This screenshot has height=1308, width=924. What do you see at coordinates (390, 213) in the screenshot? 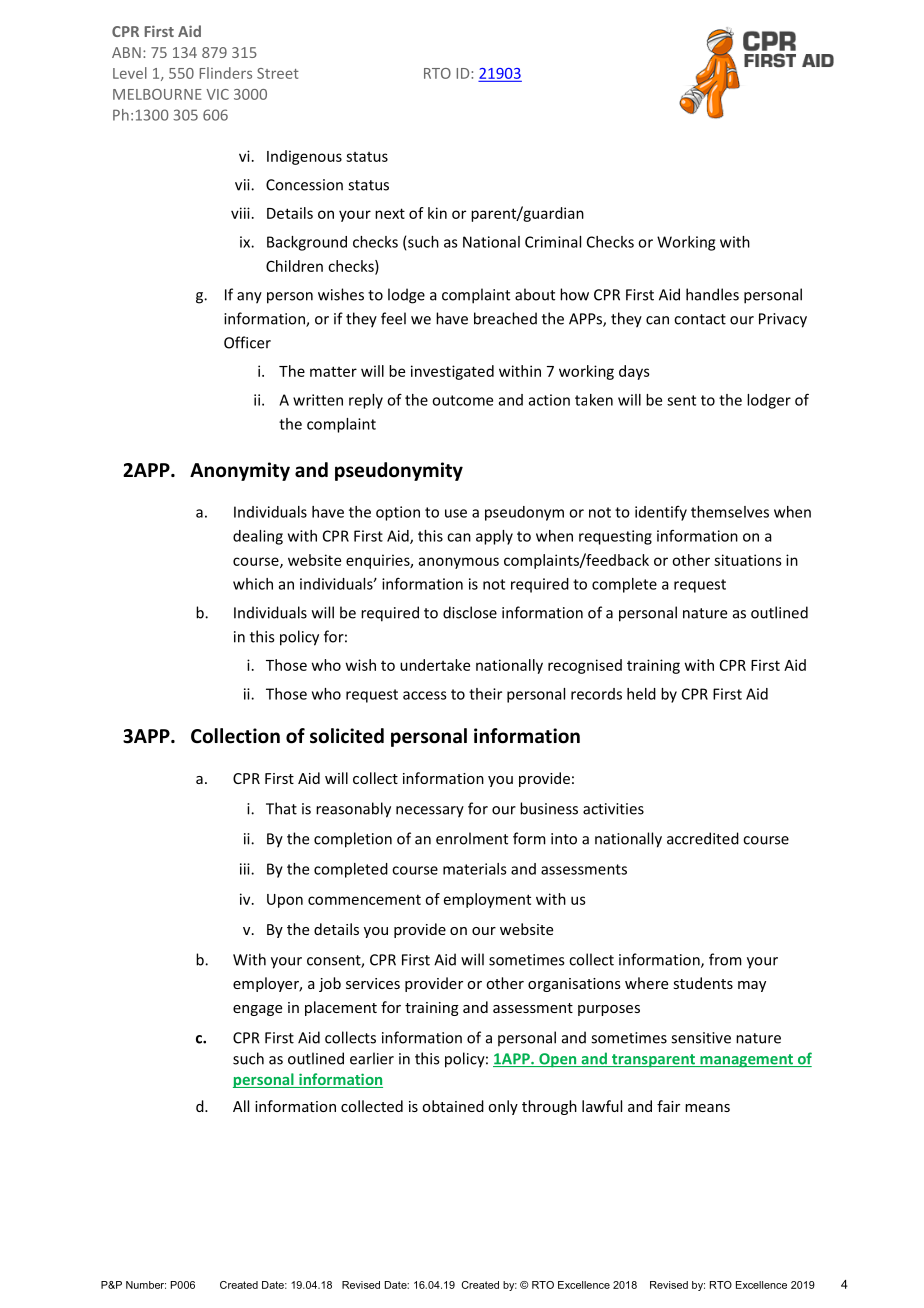
I see `next` at bounding box center [390, 213].
